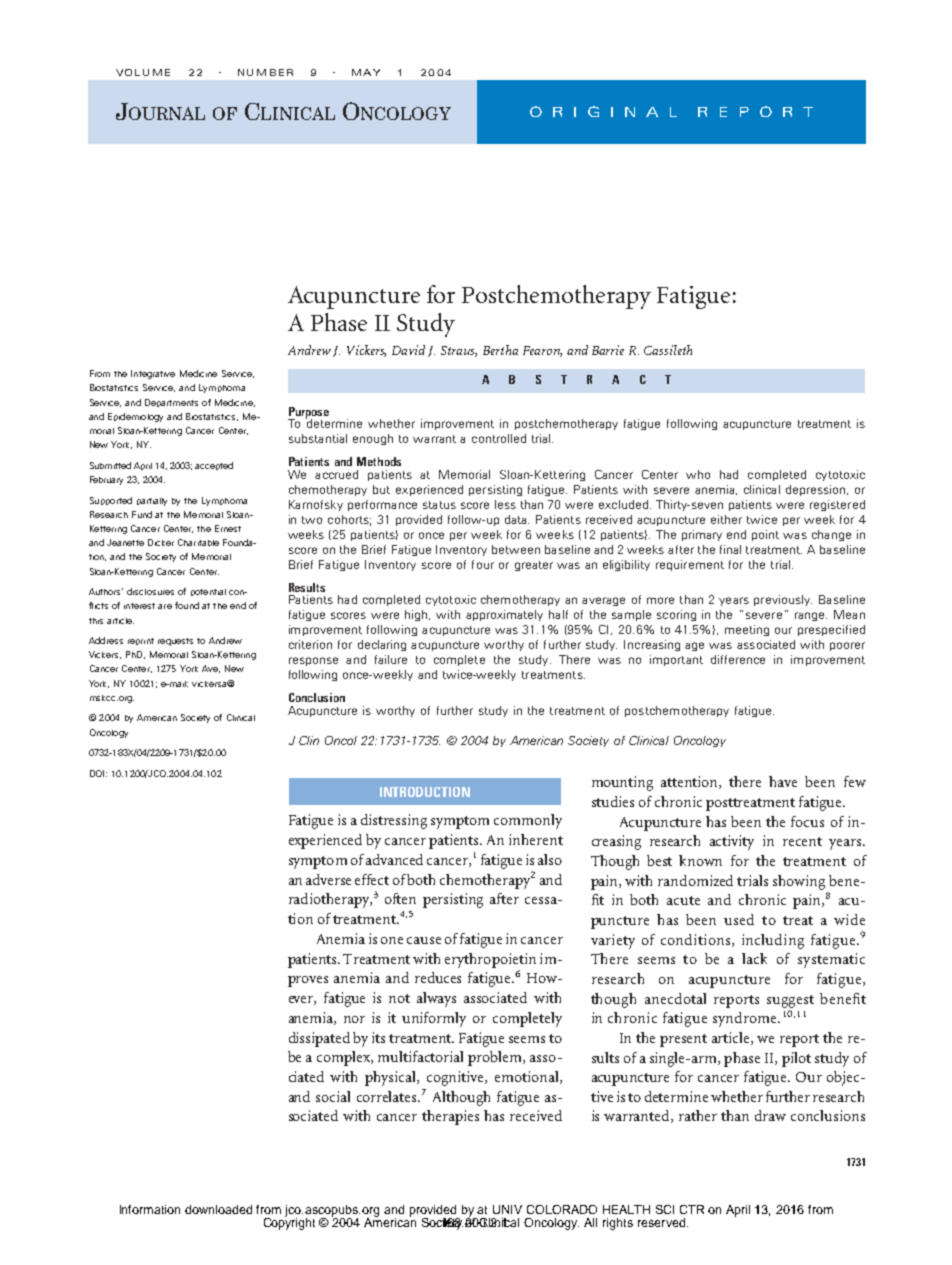 The image size is (952, 1265). I want to click on adverse, so click(328, 879).
